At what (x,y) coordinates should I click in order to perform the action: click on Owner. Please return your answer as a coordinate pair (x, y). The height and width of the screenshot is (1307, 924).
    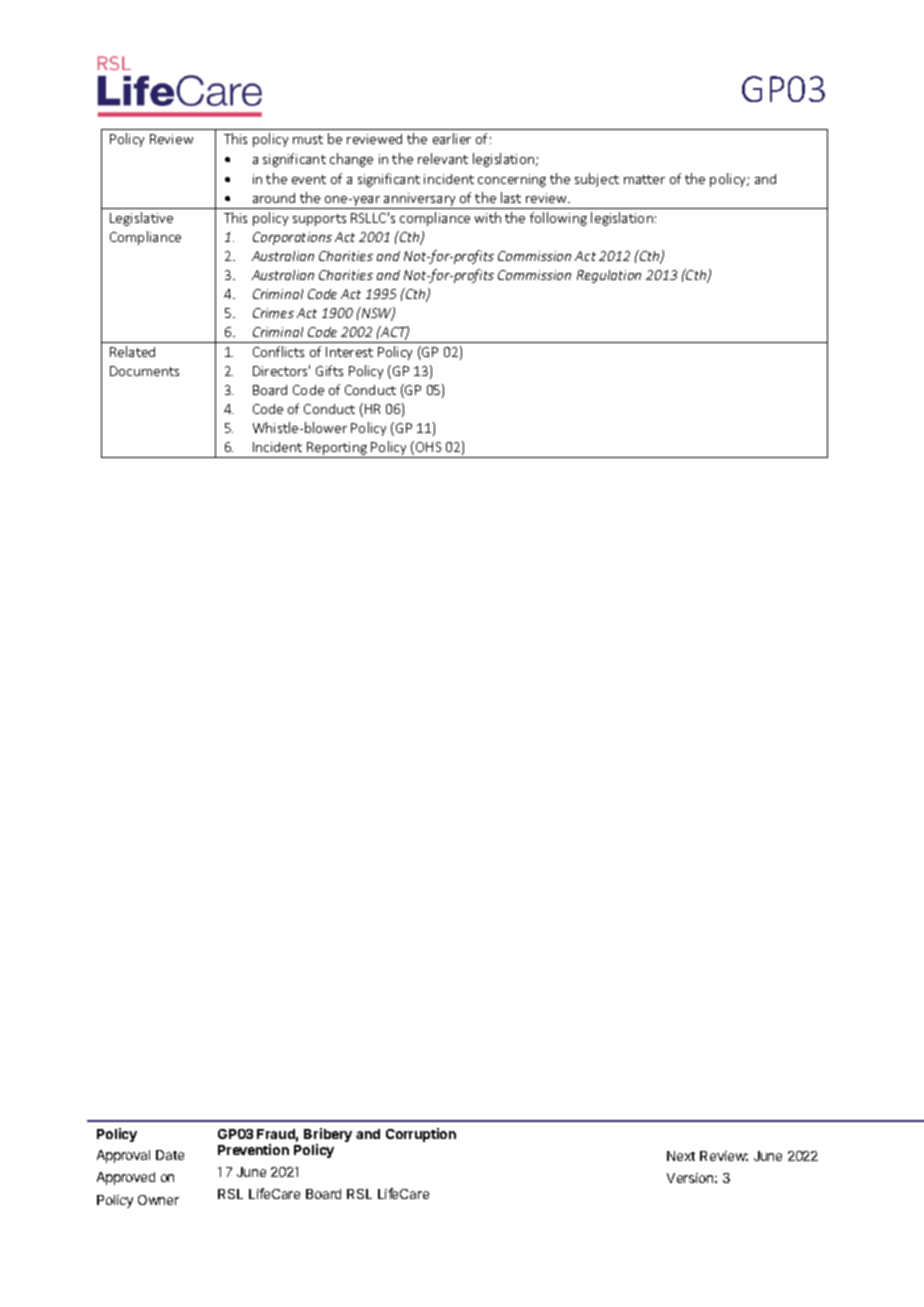
    Looking at the image, I should click on (158, 1200).
